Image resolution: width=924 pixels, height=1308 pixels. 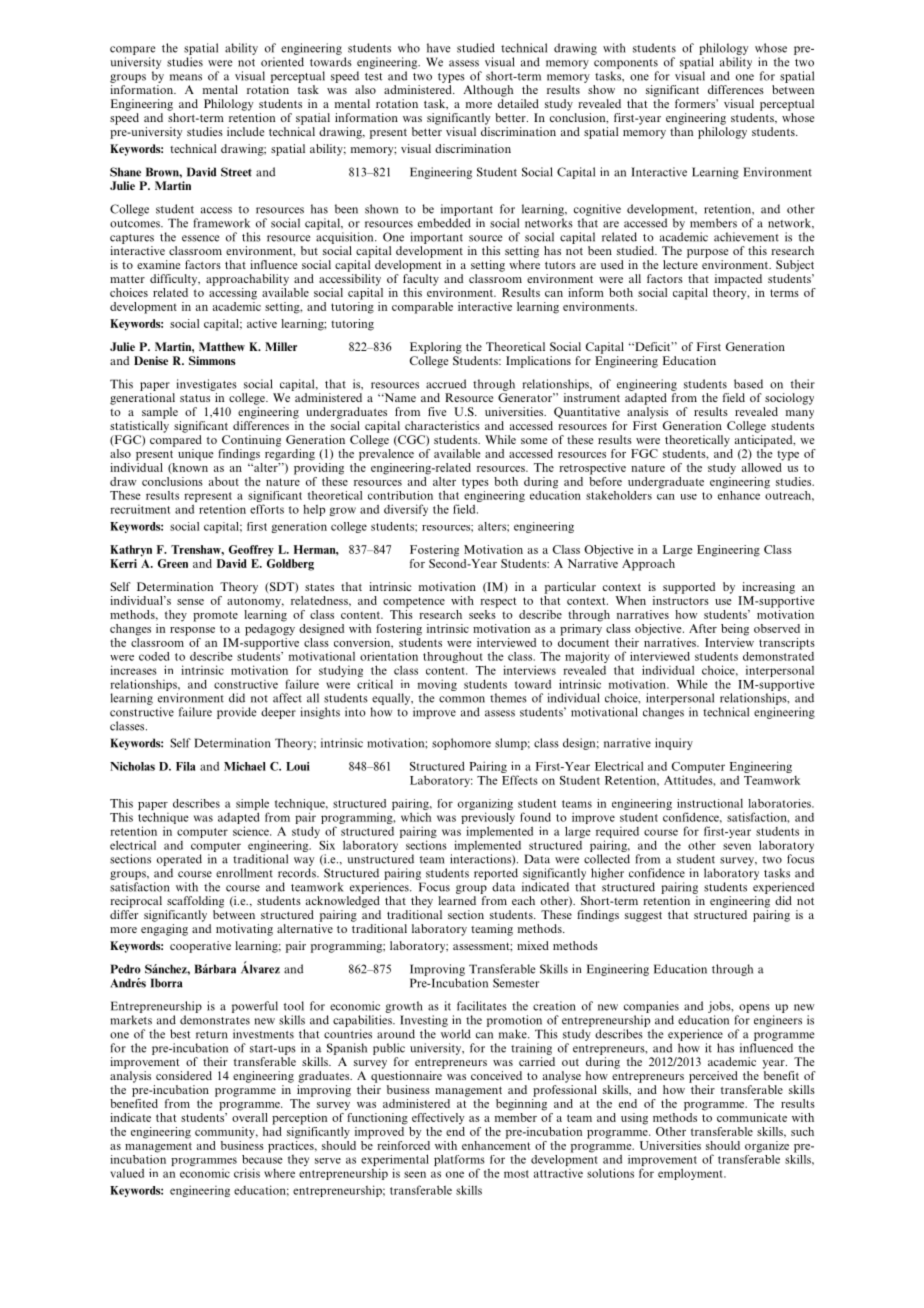 I want to click on instructional, so click(x=710, y=803).
